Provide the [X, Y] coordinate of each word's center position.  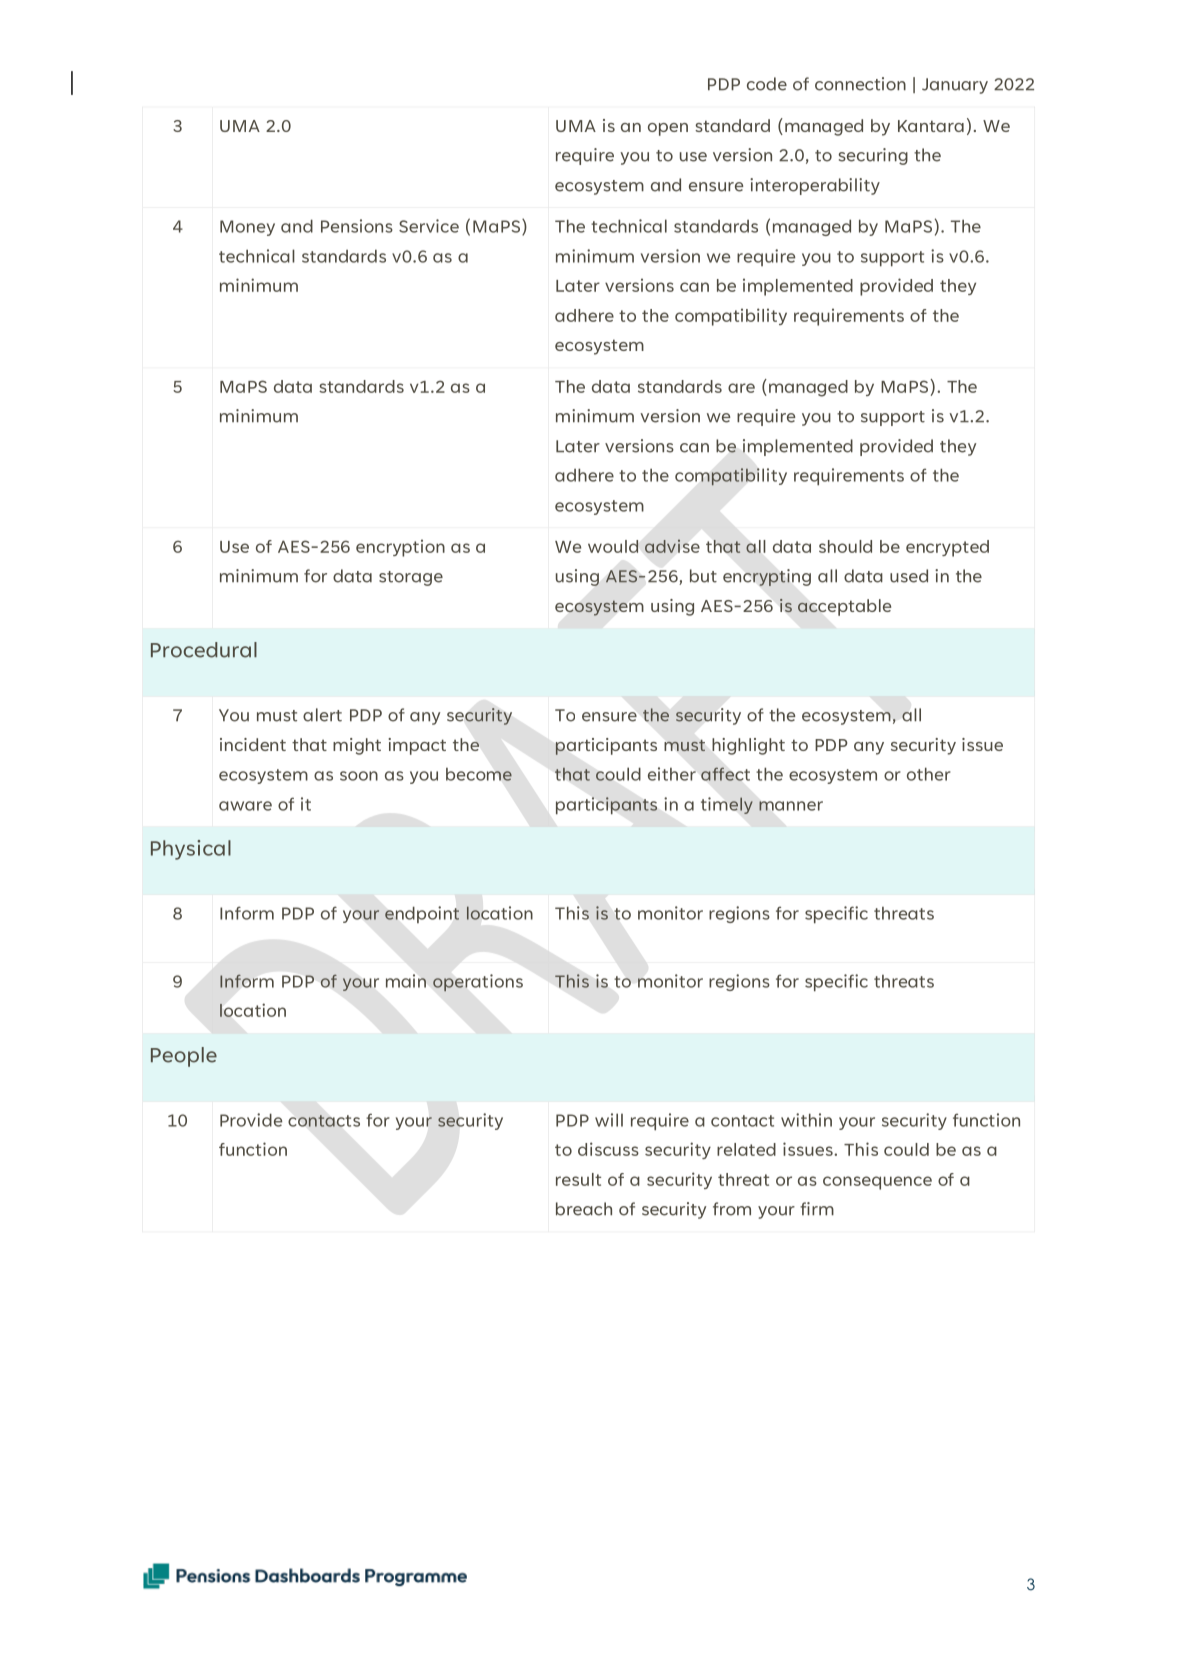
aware [245, 806]
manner [791, 806]
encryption [400, 548]
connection [860, 84]
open [668, 129]
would [613, 546]
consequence [877, 1183]
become [479, 774]
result [578, 1179]
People [184, 1057]
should [845, 546]
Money [247, 228]
